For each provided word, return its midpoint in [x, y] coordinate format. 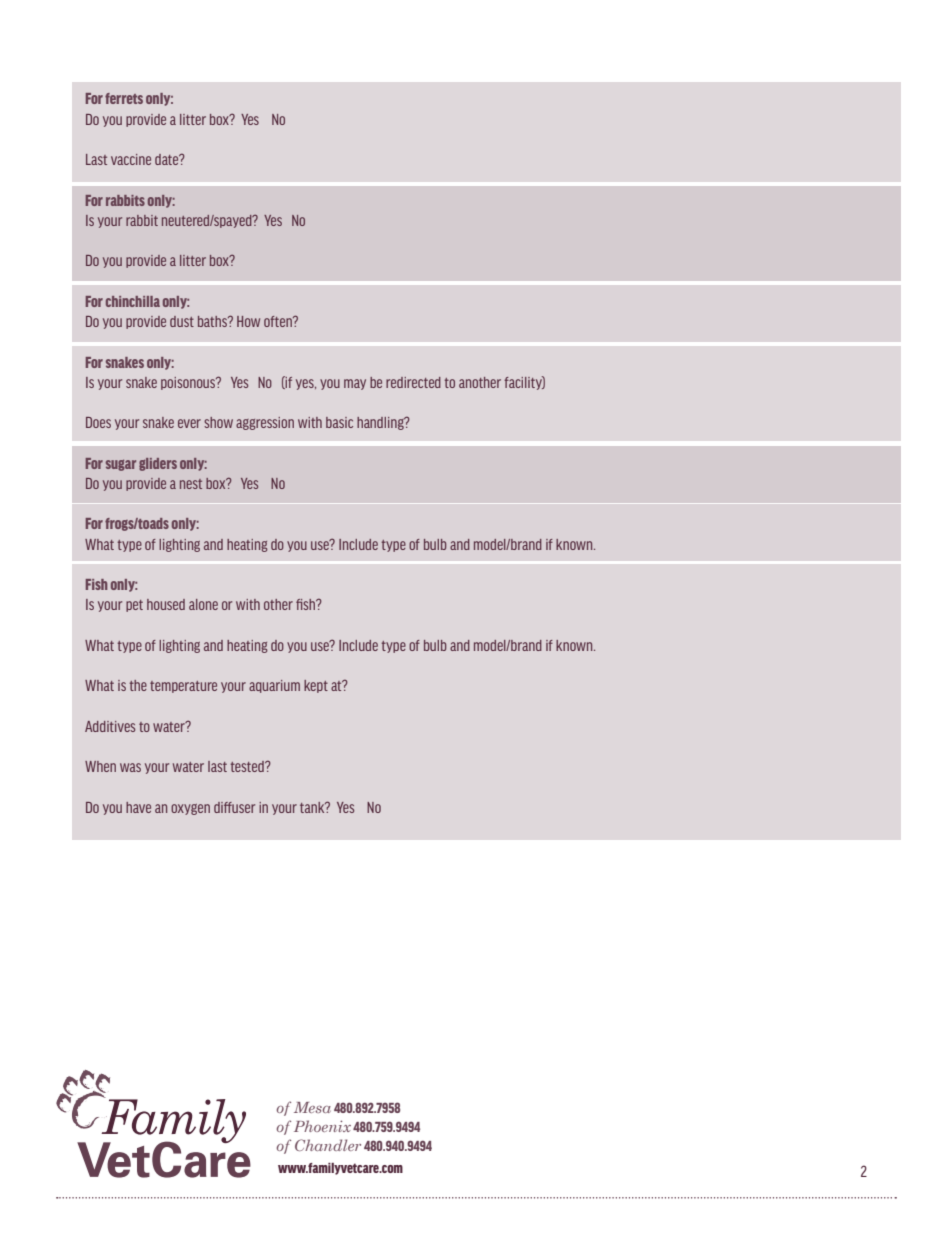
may [355, 384]
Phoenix [322, 1126]
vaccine [131, 159]
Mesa [312, 1107]
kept [316, 686]
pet [134, 606]
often [279, 321]
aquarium [274, 686]
